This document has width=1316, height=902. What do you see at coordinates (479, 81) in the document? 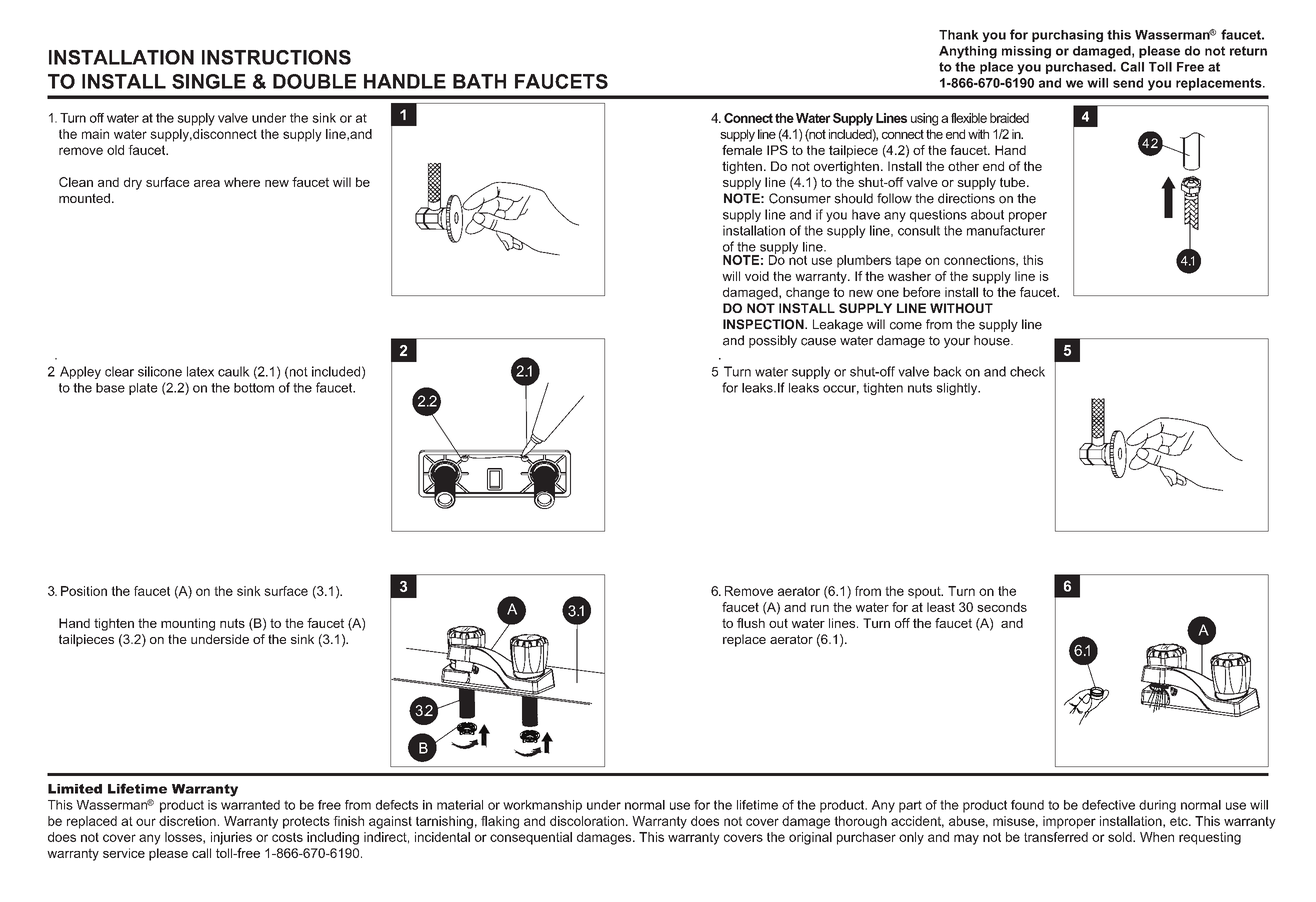
I see `BATH` at bounding box center [479, 81].
